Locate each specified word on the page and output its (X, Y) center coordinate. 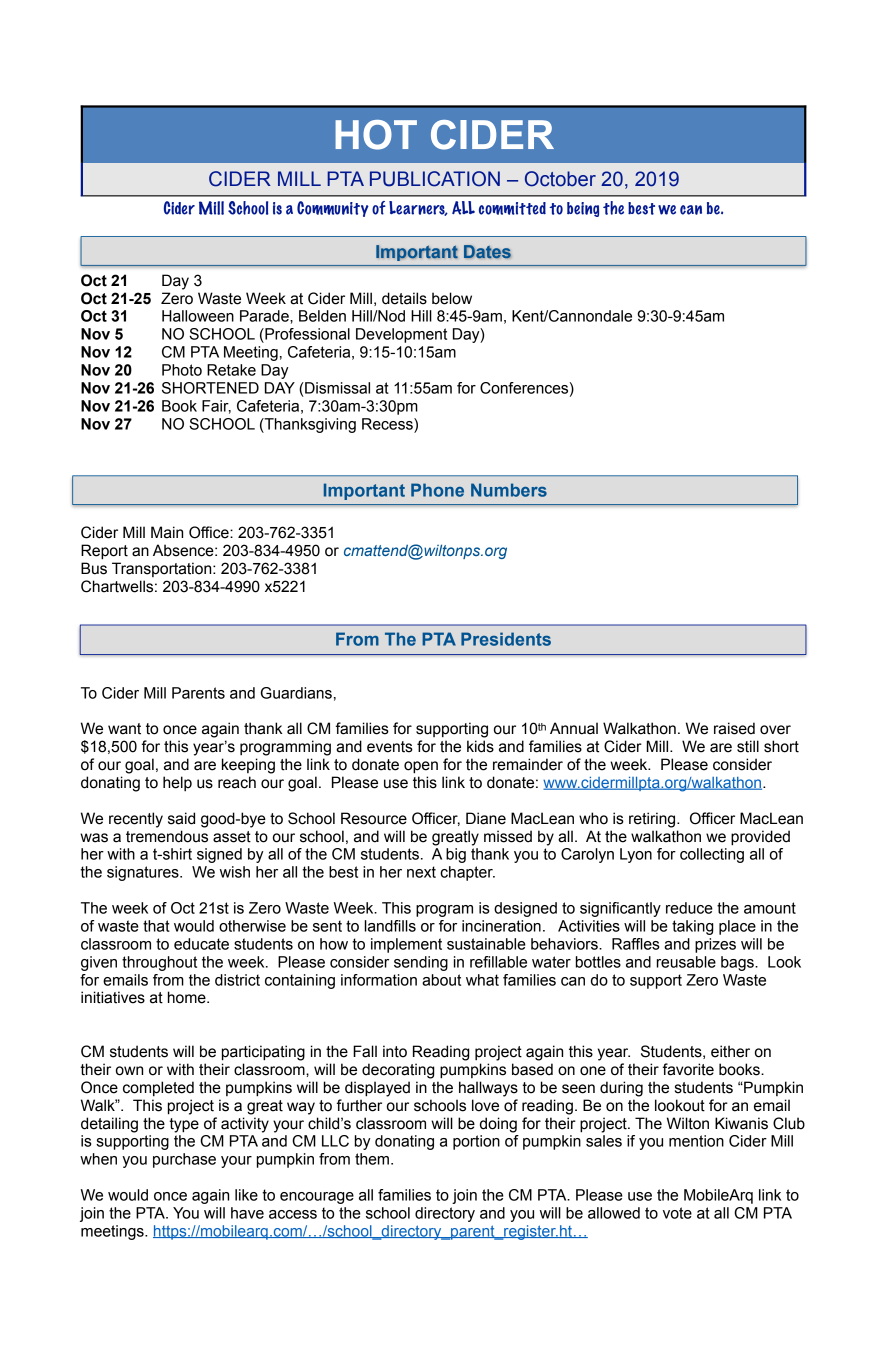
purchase (184, 1160)
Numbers (509, 490)
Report (104, 552)
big (456, 855)
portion (476, 1142)
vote (677, 1213)
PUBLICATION (435, 179)
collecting (712, 855)
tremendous (167, 836)
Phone (437, 490)
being (583, 209)
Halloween (198, 316)
